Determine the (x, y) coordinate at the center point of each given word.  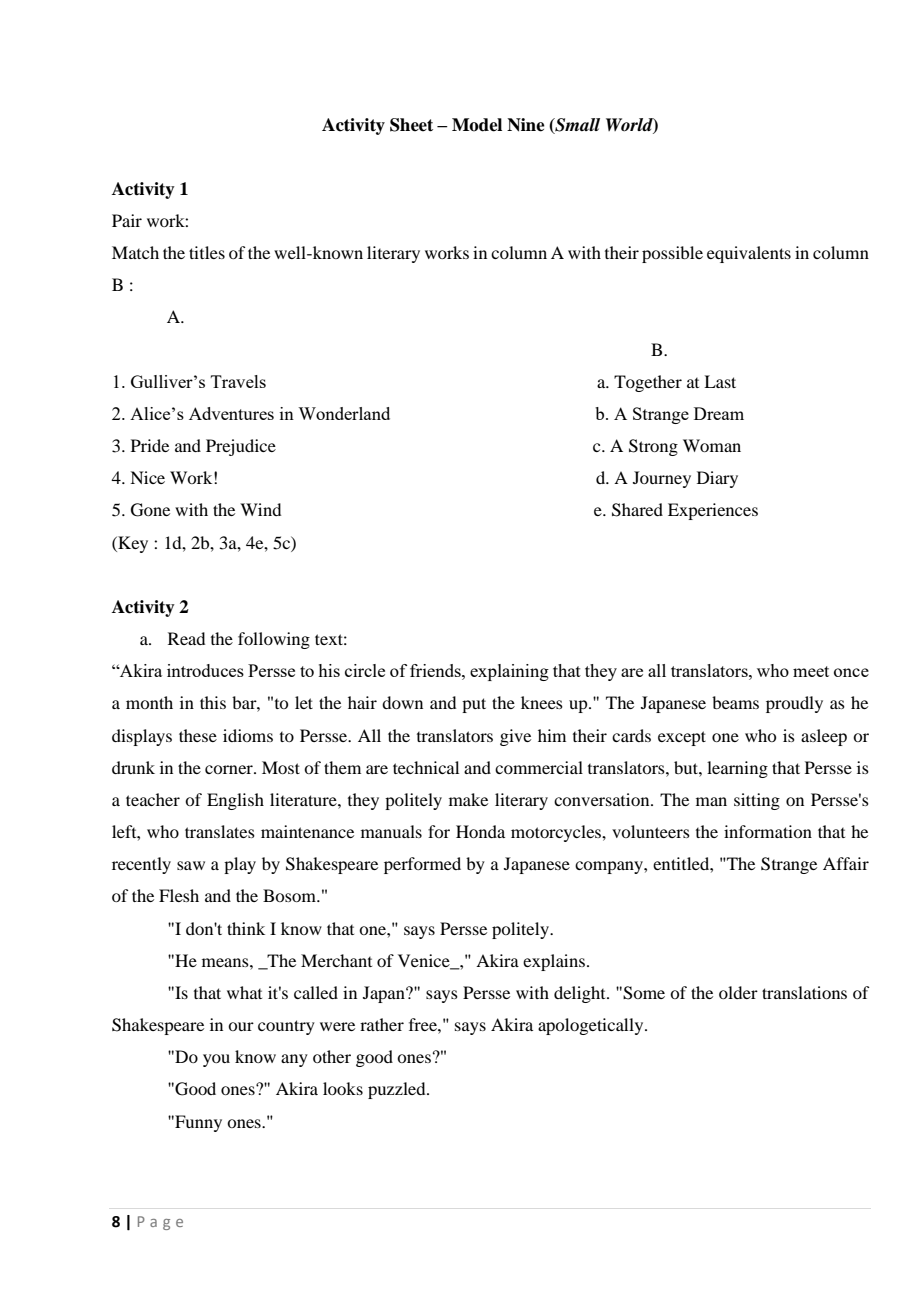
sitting (757, 801)
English (235, 801)
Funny (197, 1123)
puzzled (398, 1090)
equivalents (749, 254)
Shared (637, 510)
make (468, 799)
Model (477, 125)
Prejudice (241, 447)
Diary (717, 479)
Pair (127, 220)
